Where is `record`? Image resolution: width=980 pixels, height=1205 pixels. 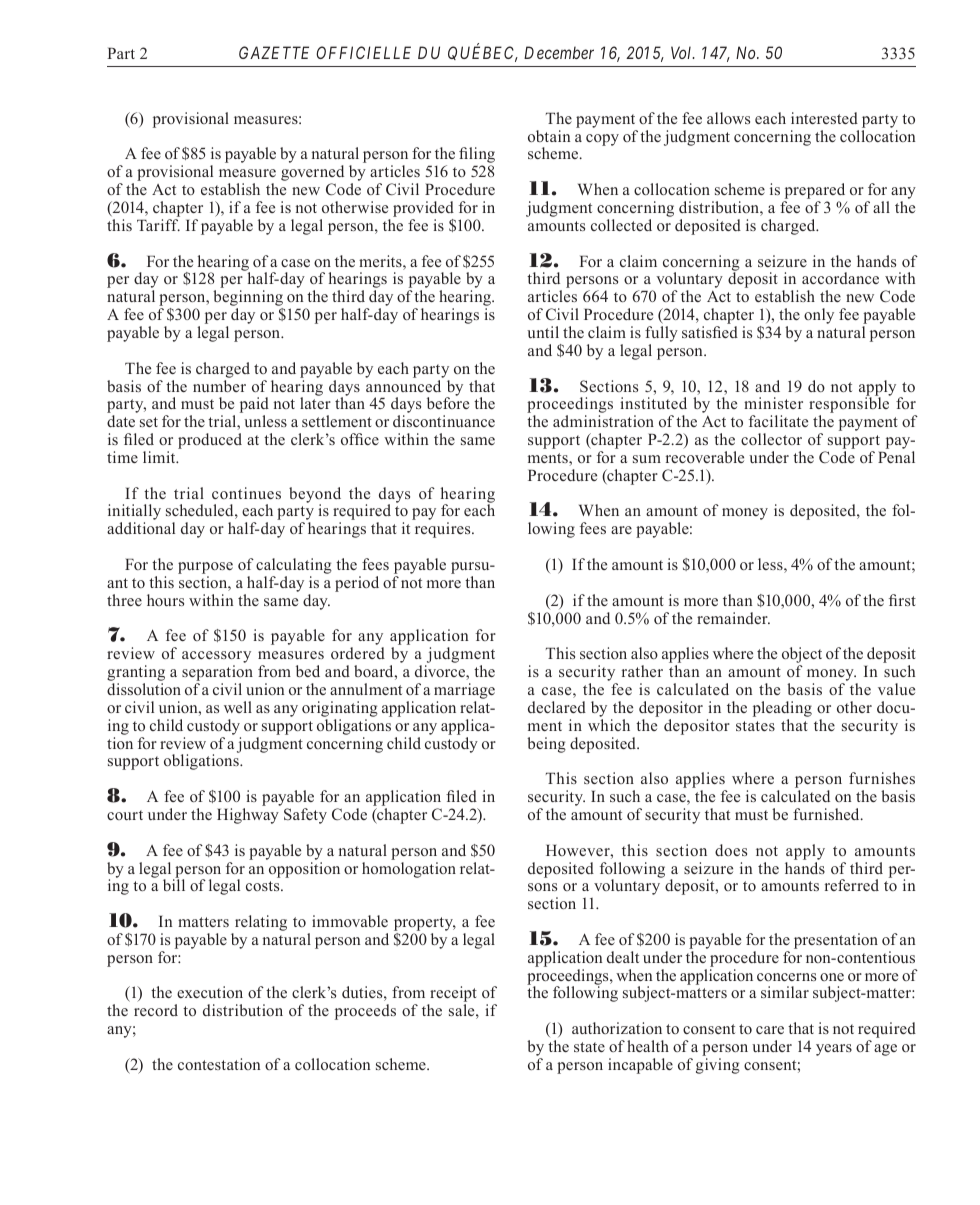 record is located at coordinates (156, 1010).
